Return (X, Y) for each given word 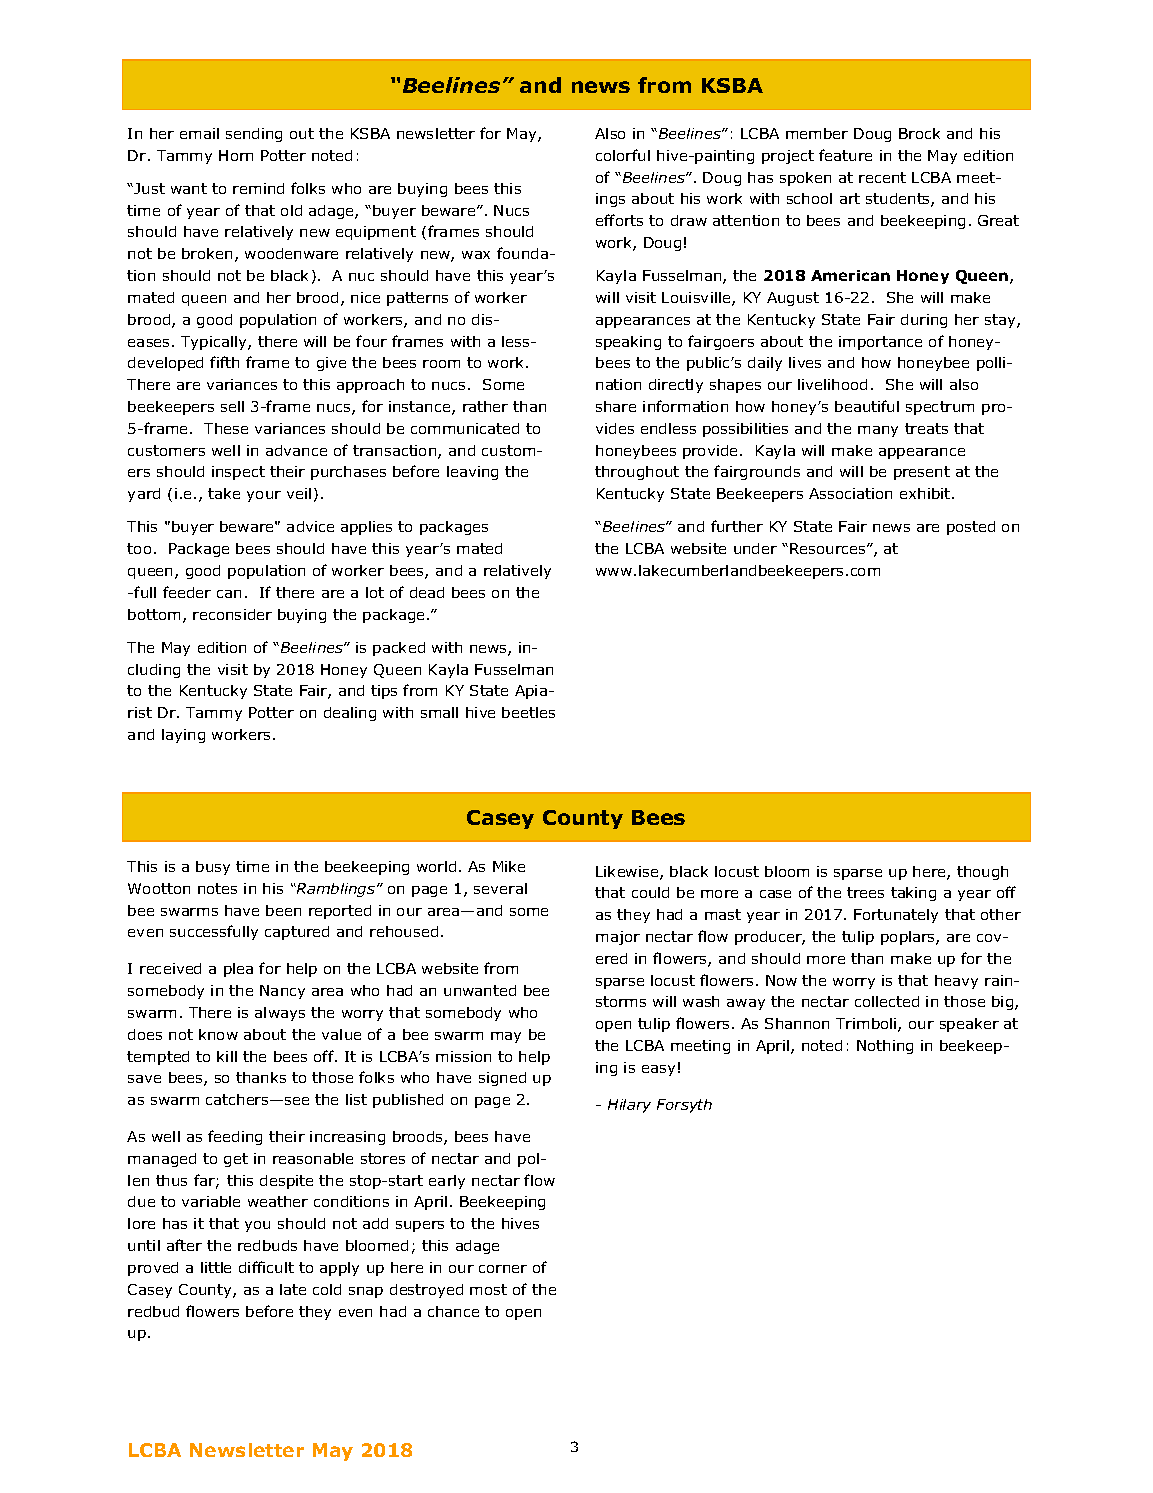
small (439, 712)
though (982, 873)
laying (183, 736)
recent (882, 177)
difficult (266, 1267)
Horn (236, 155)
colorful (623, 155)
